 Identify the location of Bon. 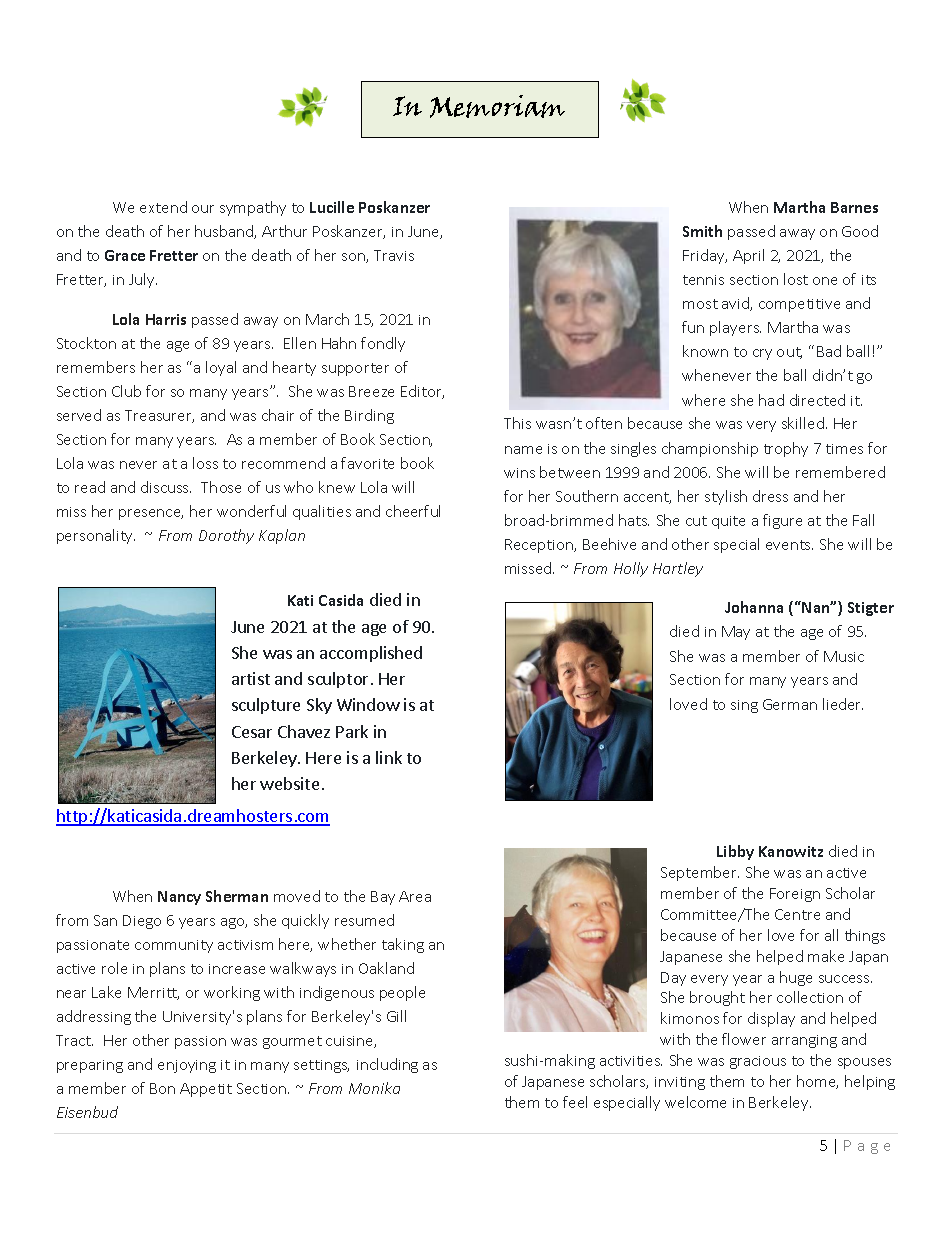
(162, 1088).
